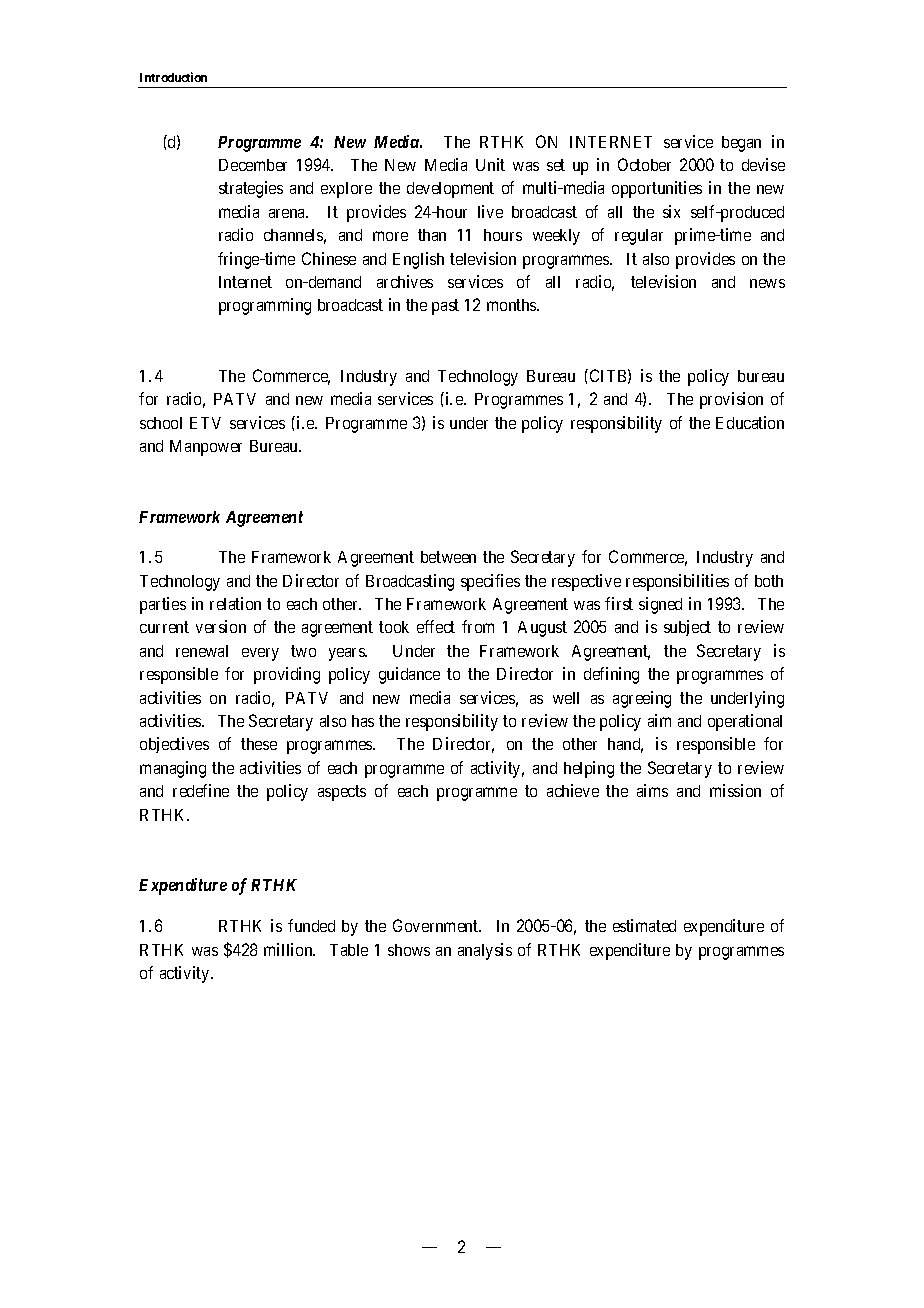 The height and width of the screenshot is (1308, 924). Describe the element at coordinates (173, 77) in the screenshot. I see `Introduction` at that location.
